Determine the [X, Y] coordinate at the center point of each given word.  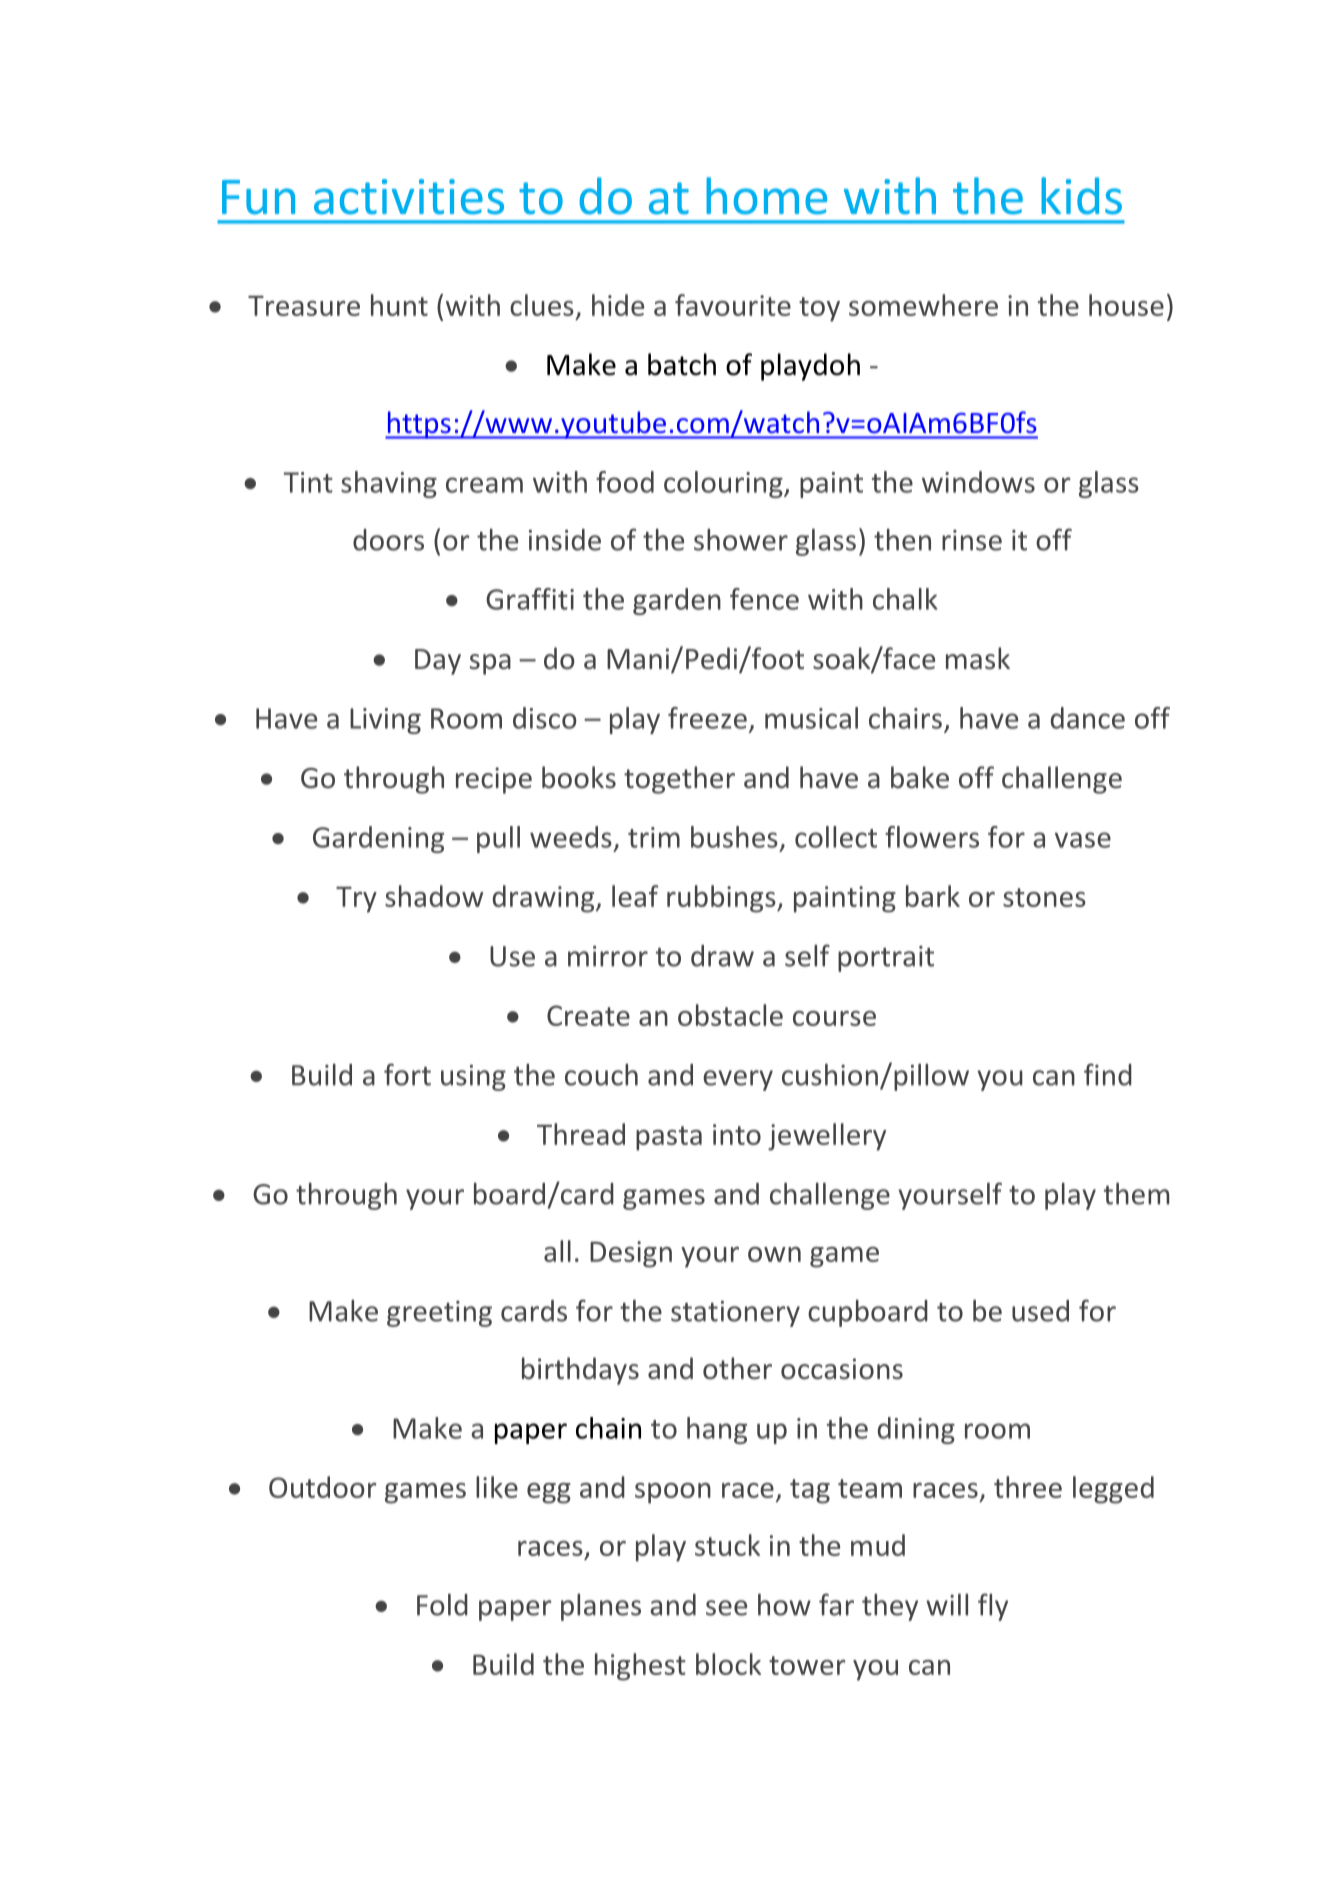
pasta [669, 1138]
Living [385, 721]
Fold [442, 1605]
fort [407, 1074]
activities [409, 197]
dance [1088, 718]
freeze [707, 718]
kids [1081, 196]
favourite [733, 305]
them [1136, 1194]
